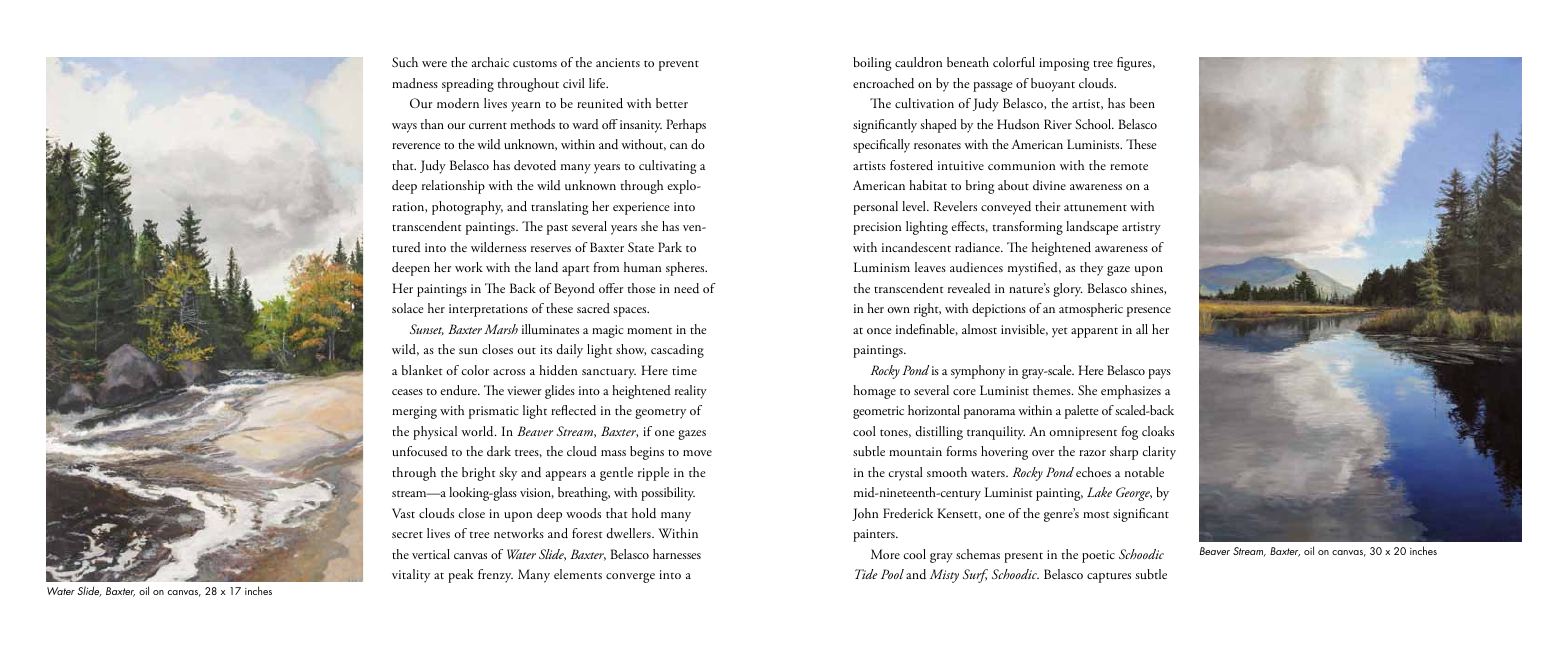 The height and width of the document is (645, 1568). I want to click on themes, so click(1053, 390).
